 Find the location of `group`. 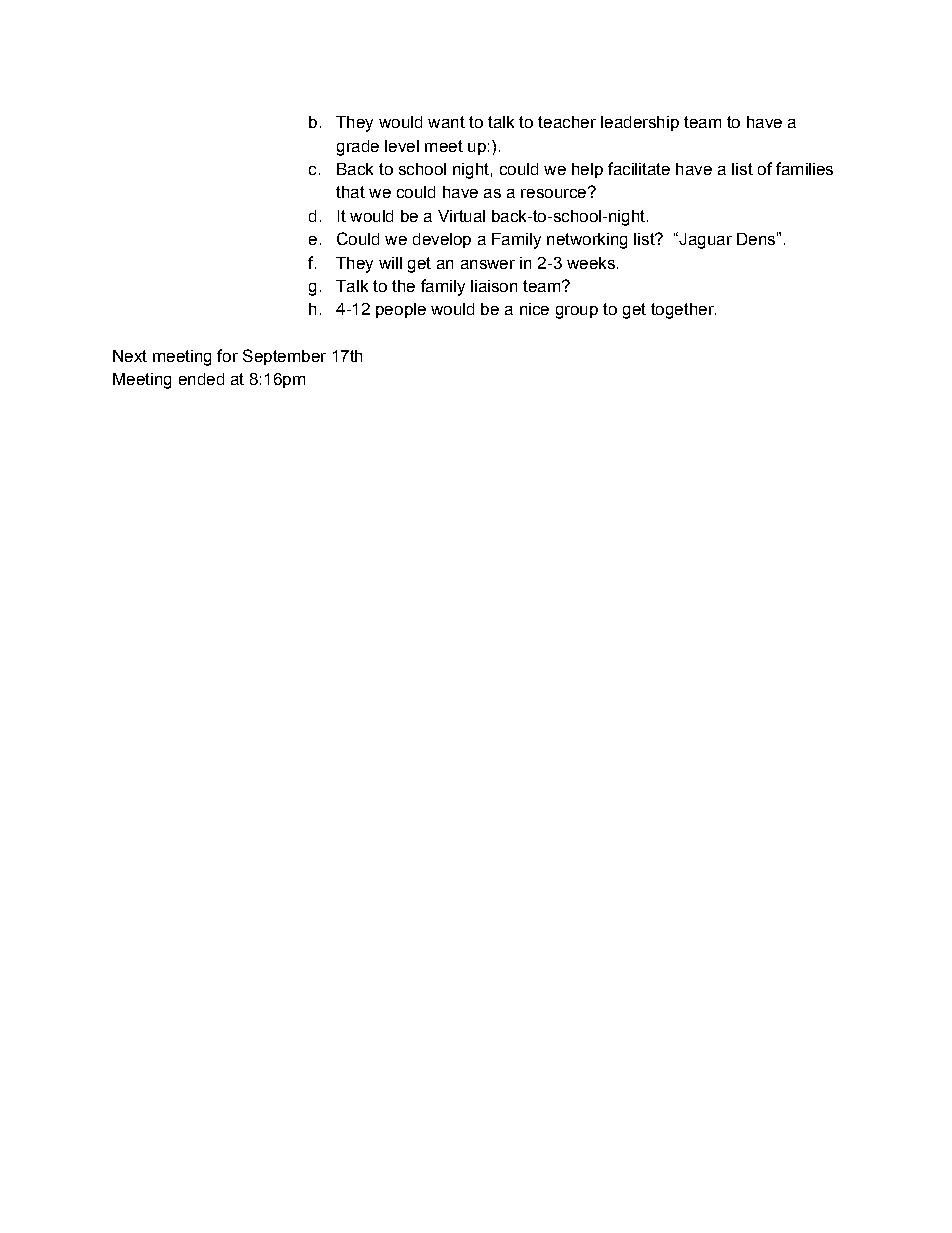

group is located at coordinates (577, 312).
